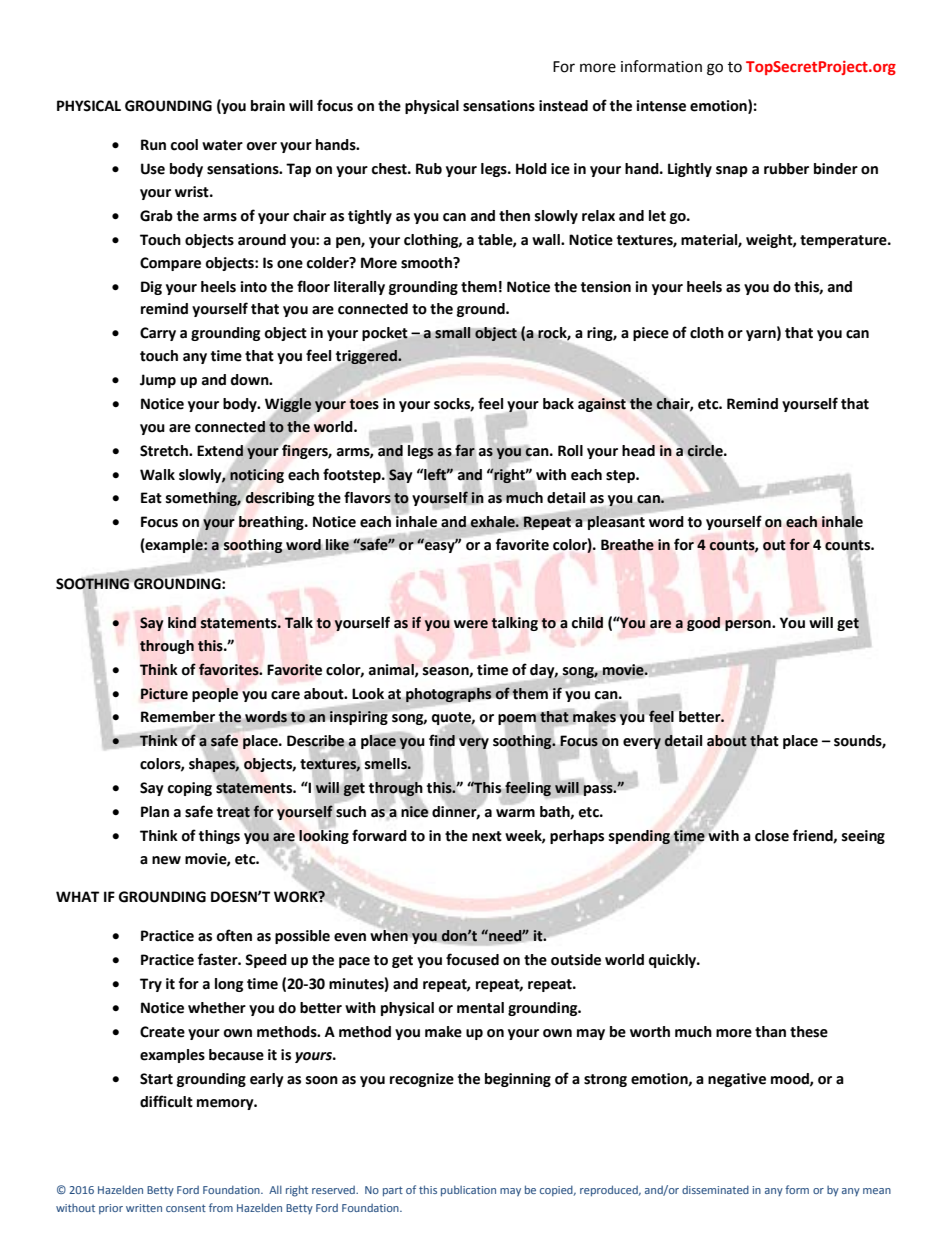  What do you see at coordinates (638, 451) in the screenshot?
I see `head` at bounding box center [638, 451].
